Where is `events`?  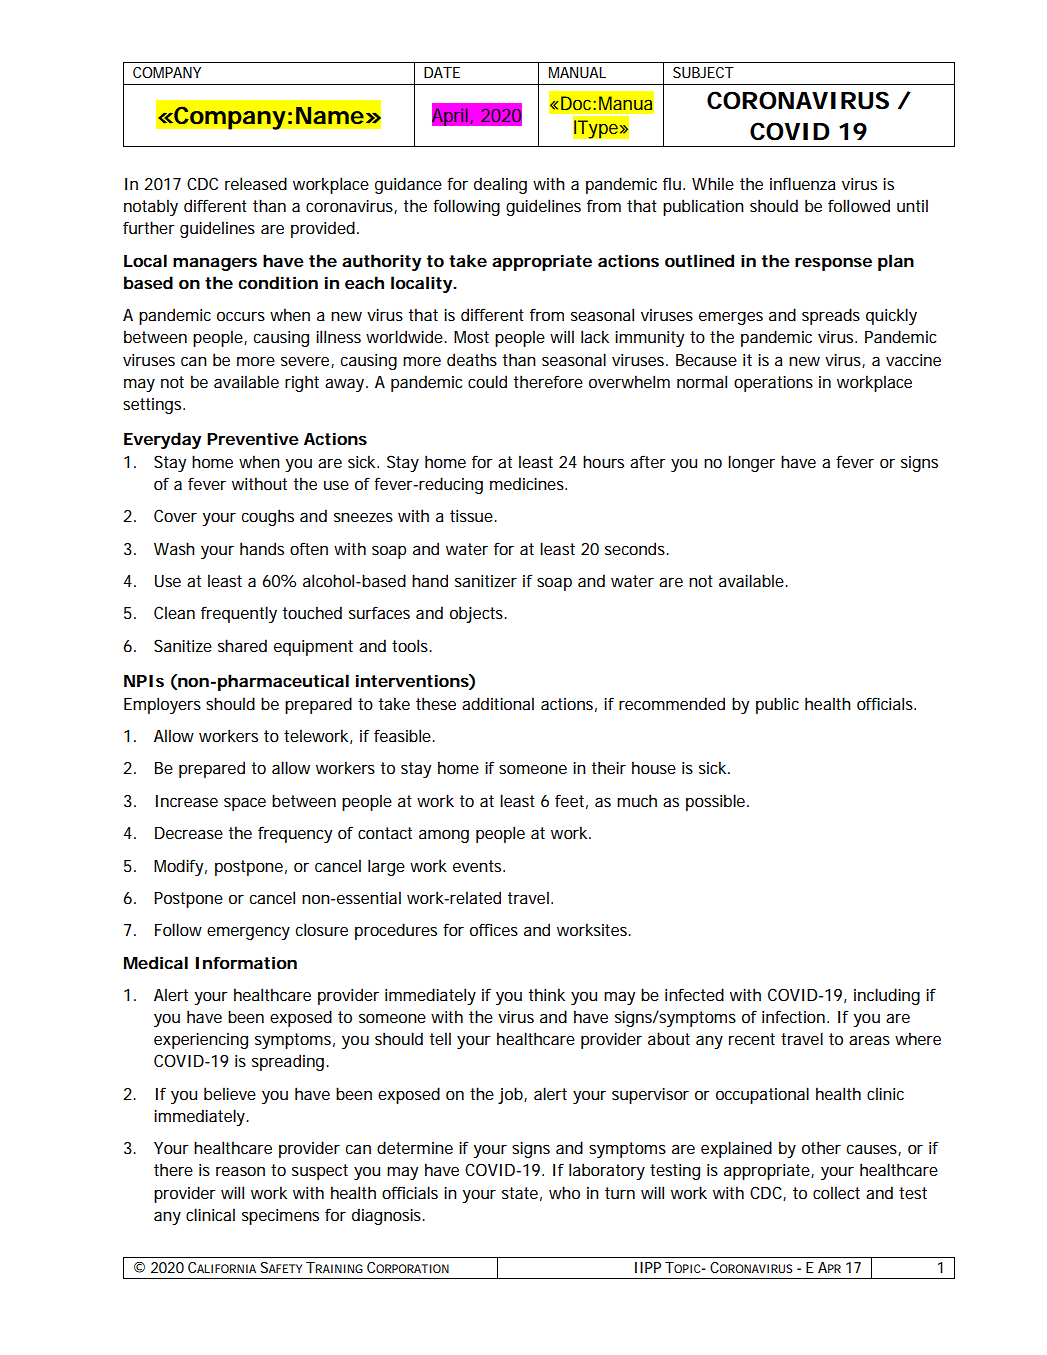 events is located at coordinates (479, 866).
